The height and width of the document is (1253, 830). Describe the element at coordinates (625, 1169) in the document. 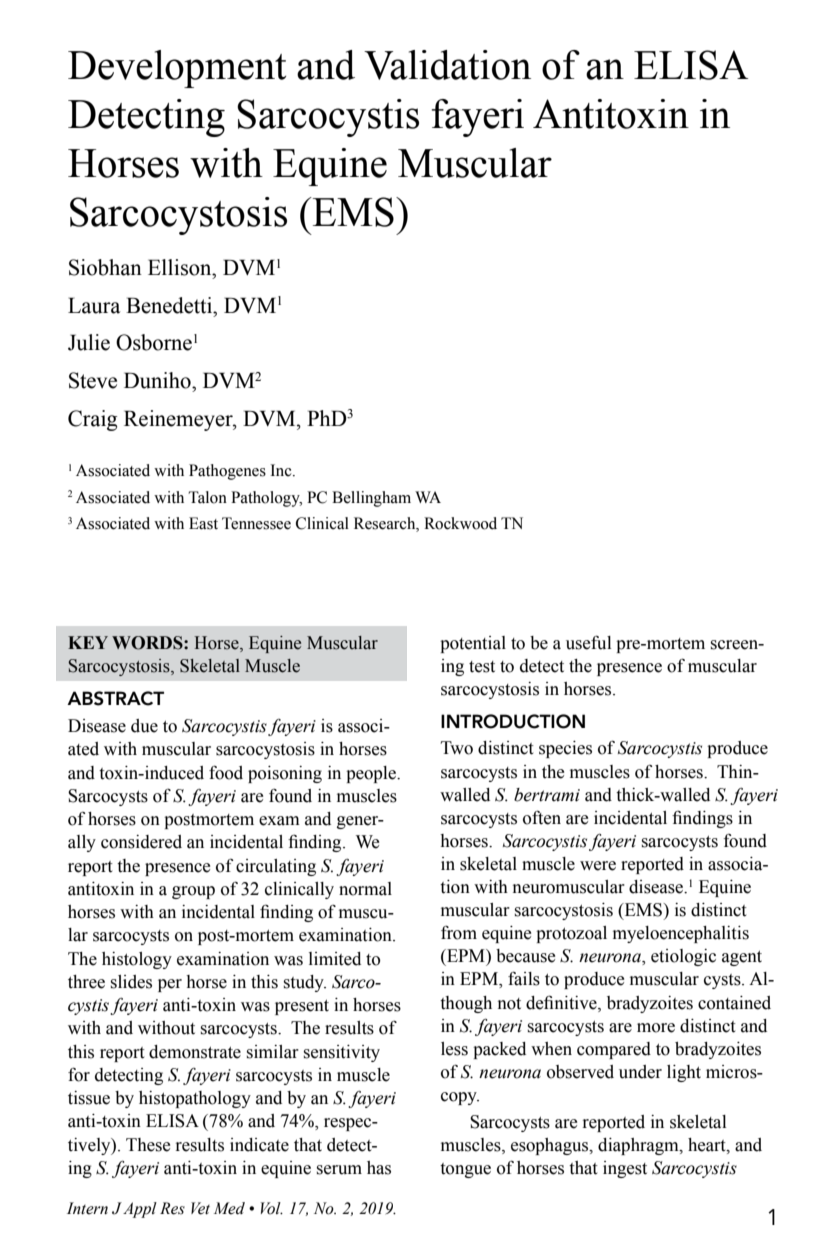

I see `ingest` at that location.
